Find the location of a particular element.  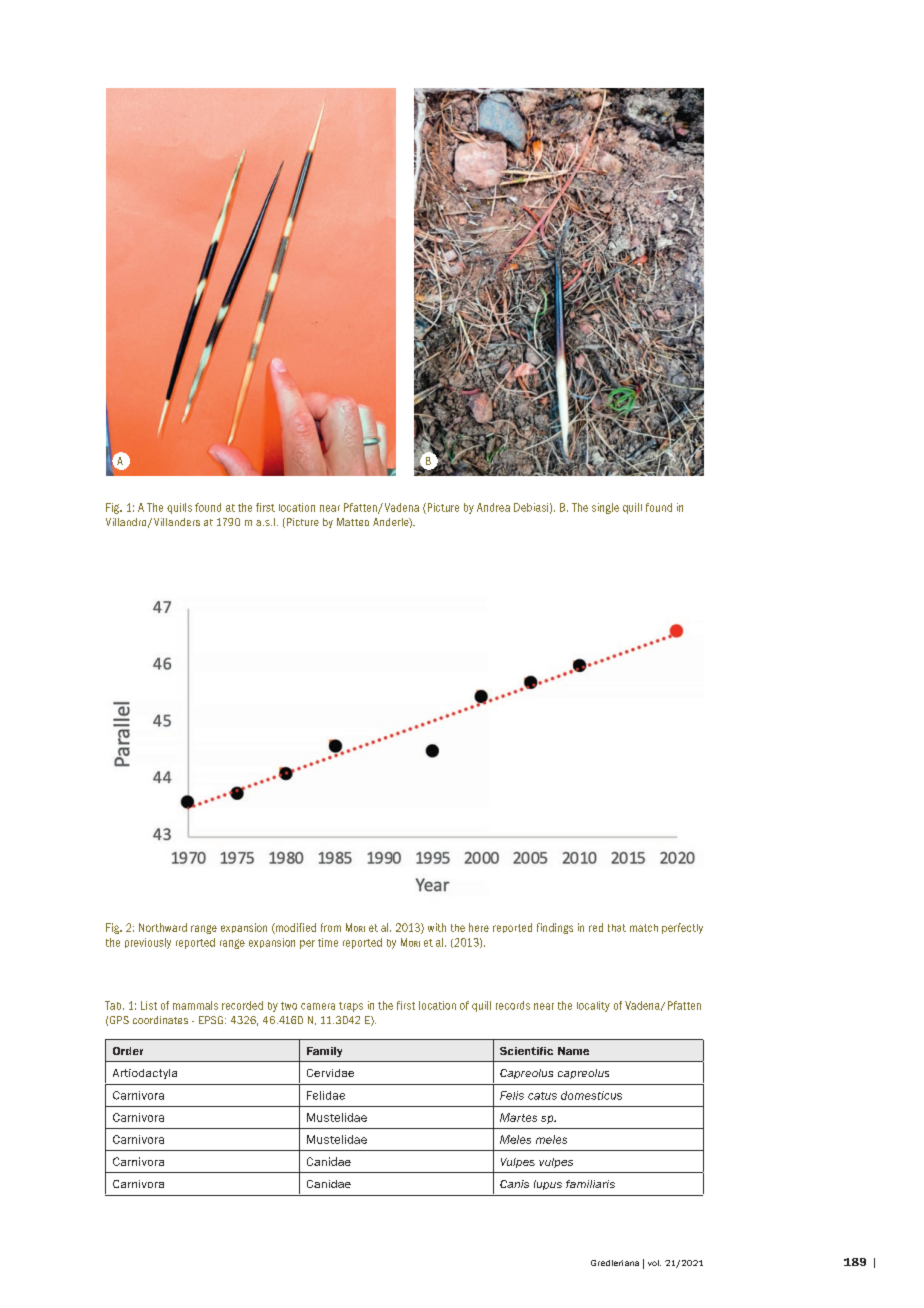

Northward is located at coordinates (163, 927).
